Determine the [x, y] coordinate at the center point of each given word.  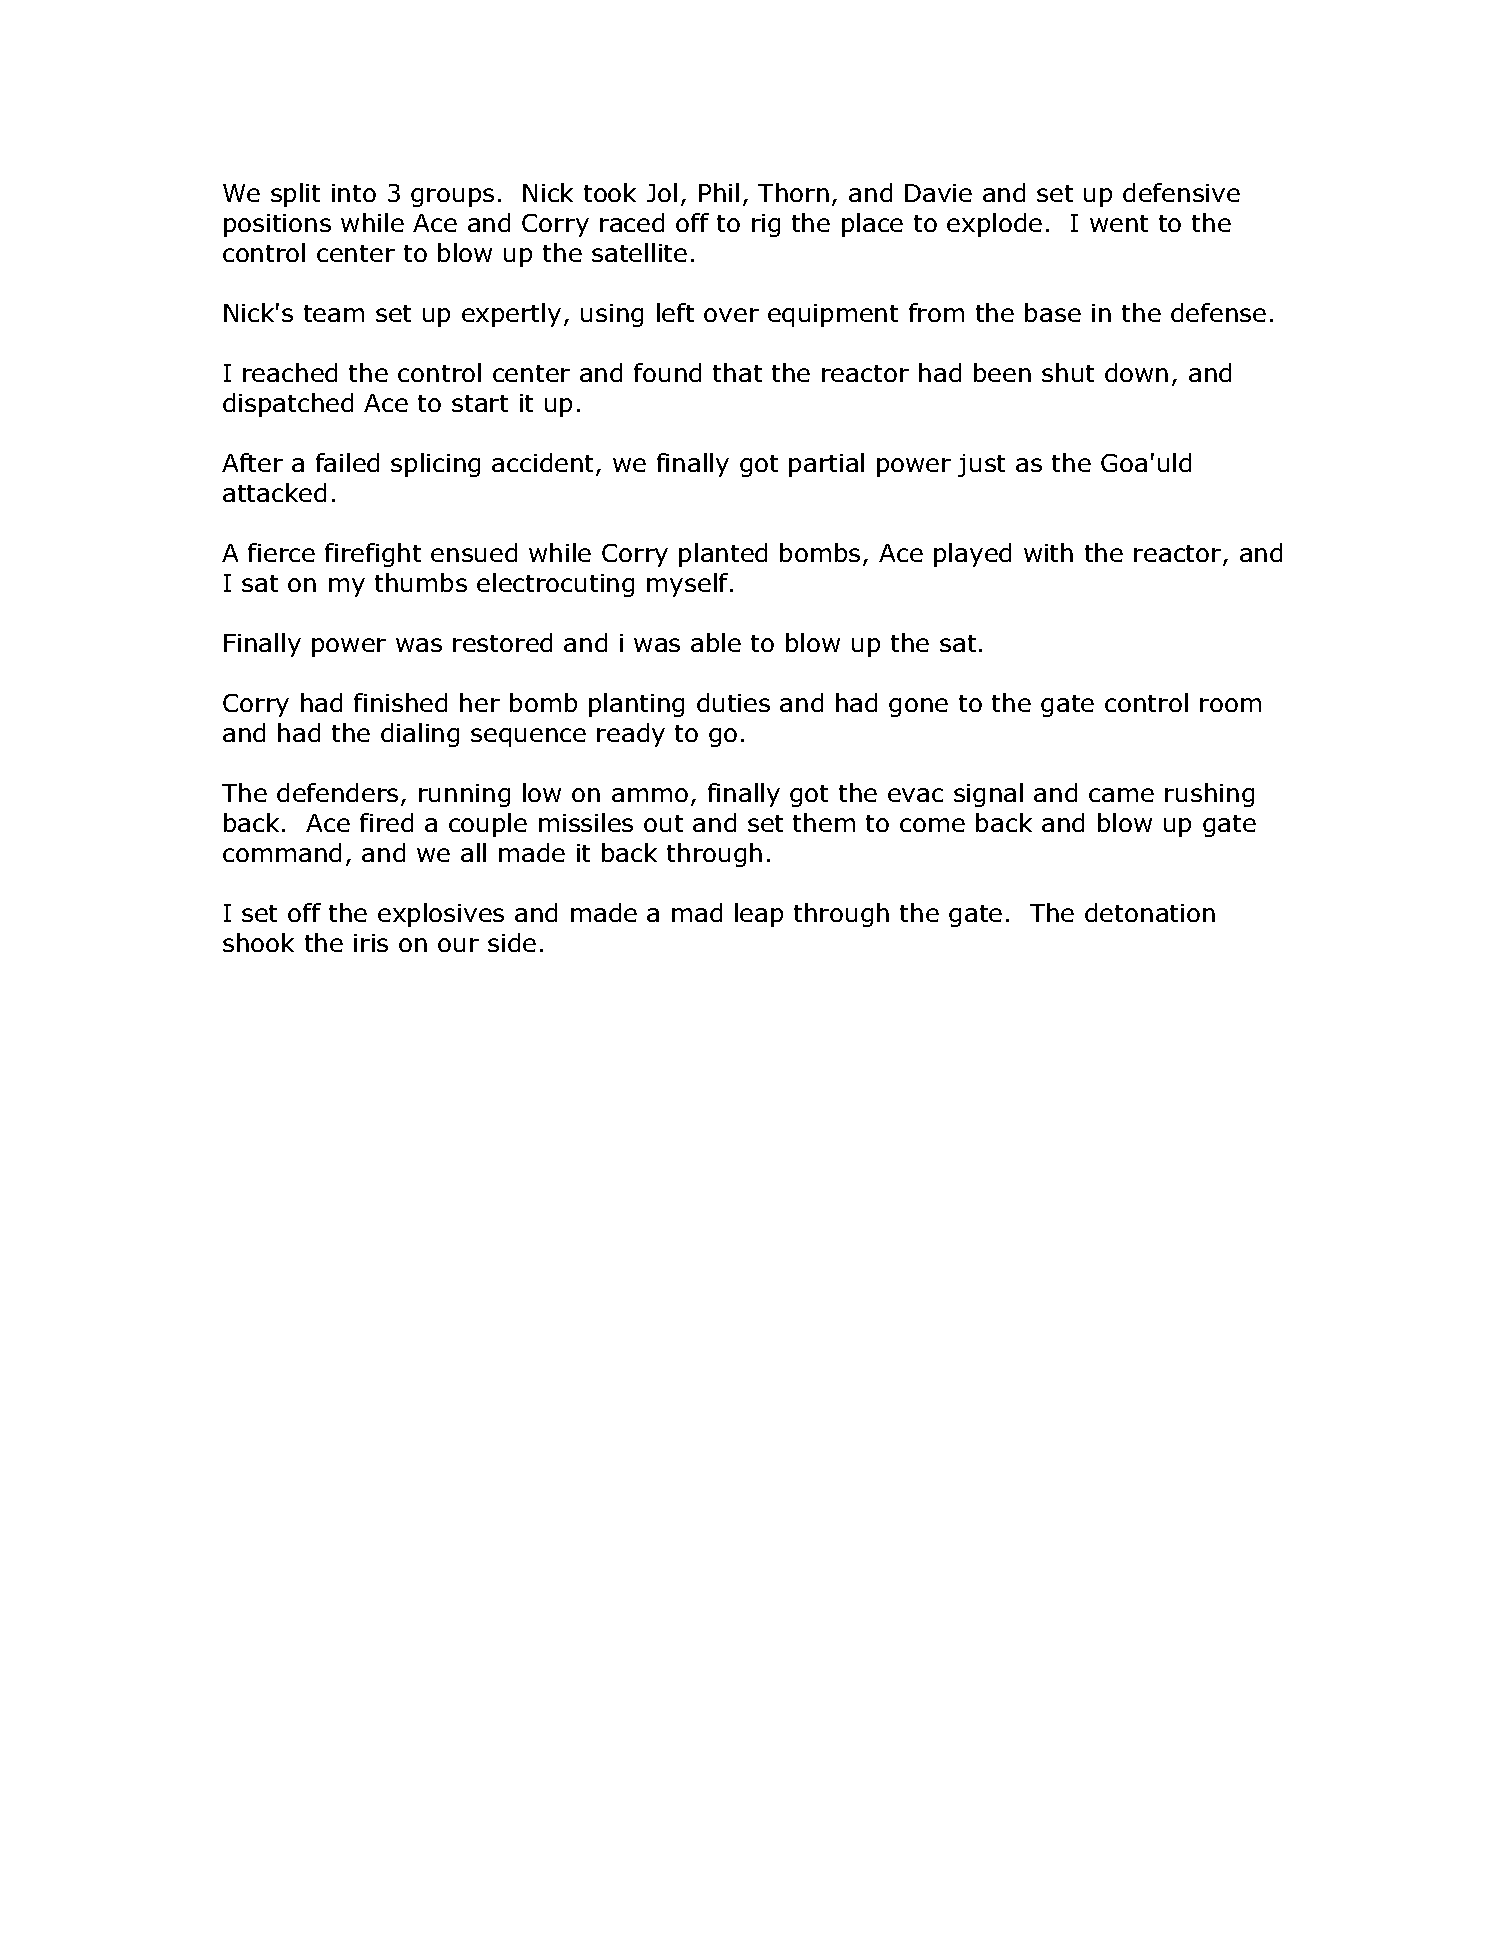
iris [371, 943]
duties [733, 702]
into [354, 193]
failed [347, 462]
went [1119, 223]
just [981, 465]
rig [766, 225]
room [1230, 705]
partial [826, 465]
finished [400, 702]
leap [759, 915]
